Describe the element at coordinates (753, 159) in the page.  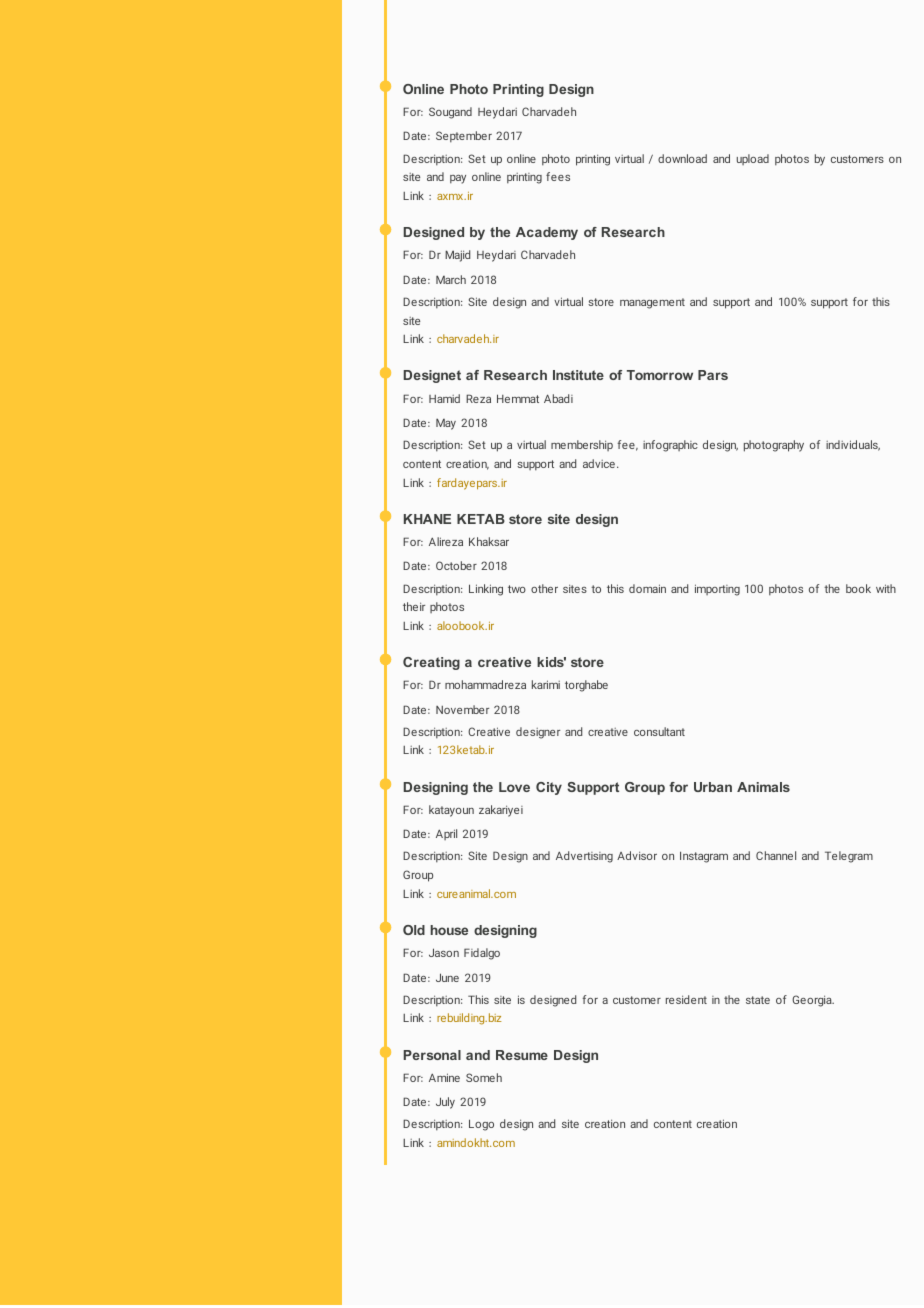
I see `upload` at that location.
